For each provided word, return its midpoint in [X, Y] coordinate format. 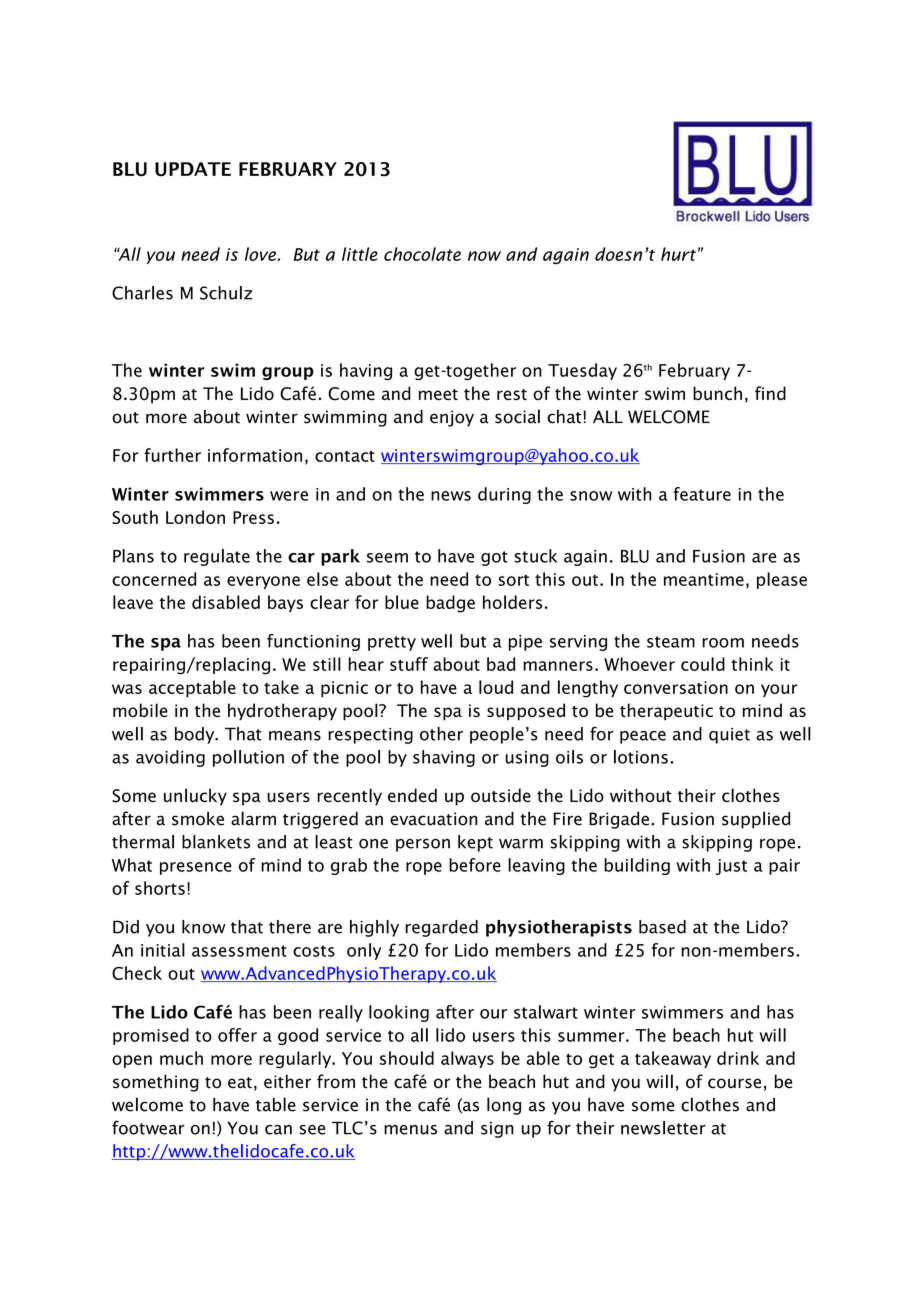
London [195, 517]
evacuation [433, 819]
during [504, 495]
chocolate [422, 254]
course [734, 1083]
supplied [756, 820]
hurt [678, 254]
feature [702, 494]
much [181, 1058]
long [504, 1106]
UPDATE [193, 169]
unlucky [195, 797]
